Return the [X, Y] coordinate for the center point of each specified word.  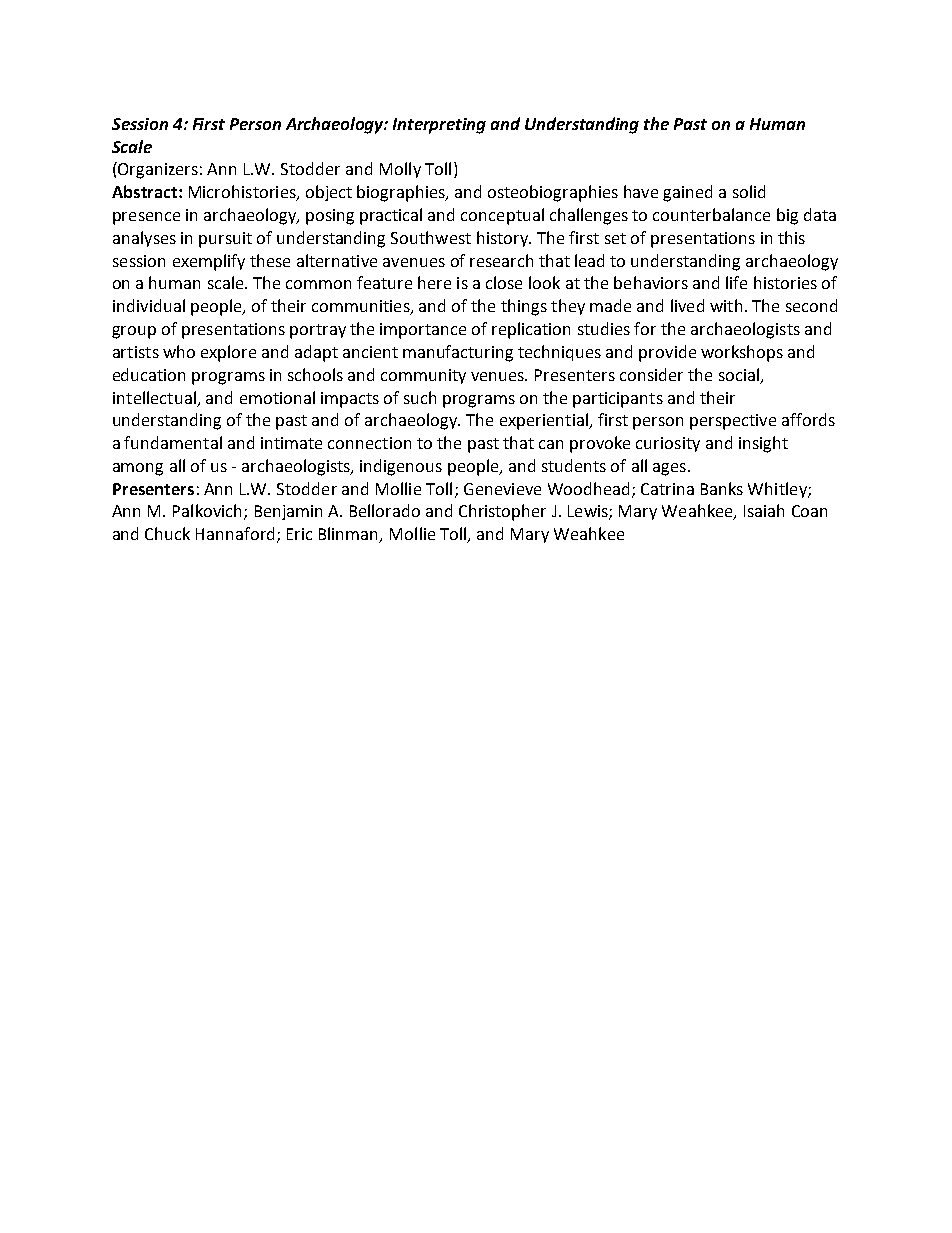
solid [749, 191]
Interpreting [439, 126]
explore [228, 353]
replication [531, 330]
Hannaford [235, 533]
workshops [742, 353]
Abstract [144, 191]
